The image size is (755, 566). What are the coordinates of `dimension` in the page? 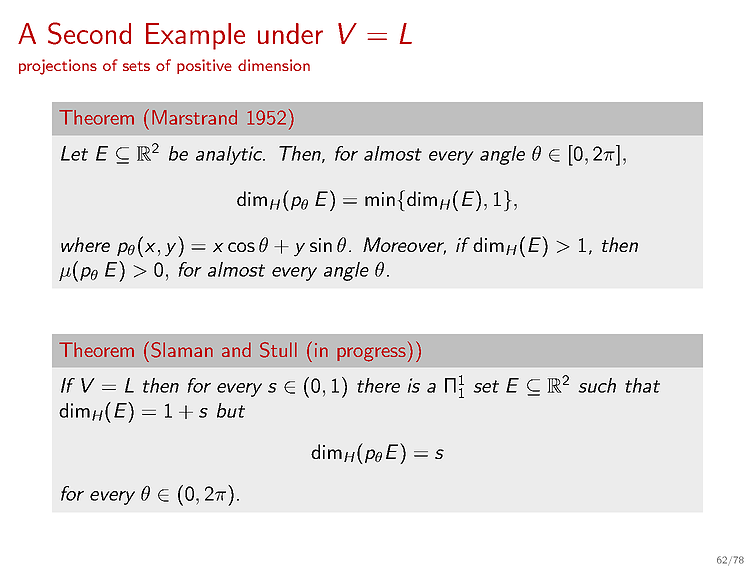 It's located at (274, 65).
